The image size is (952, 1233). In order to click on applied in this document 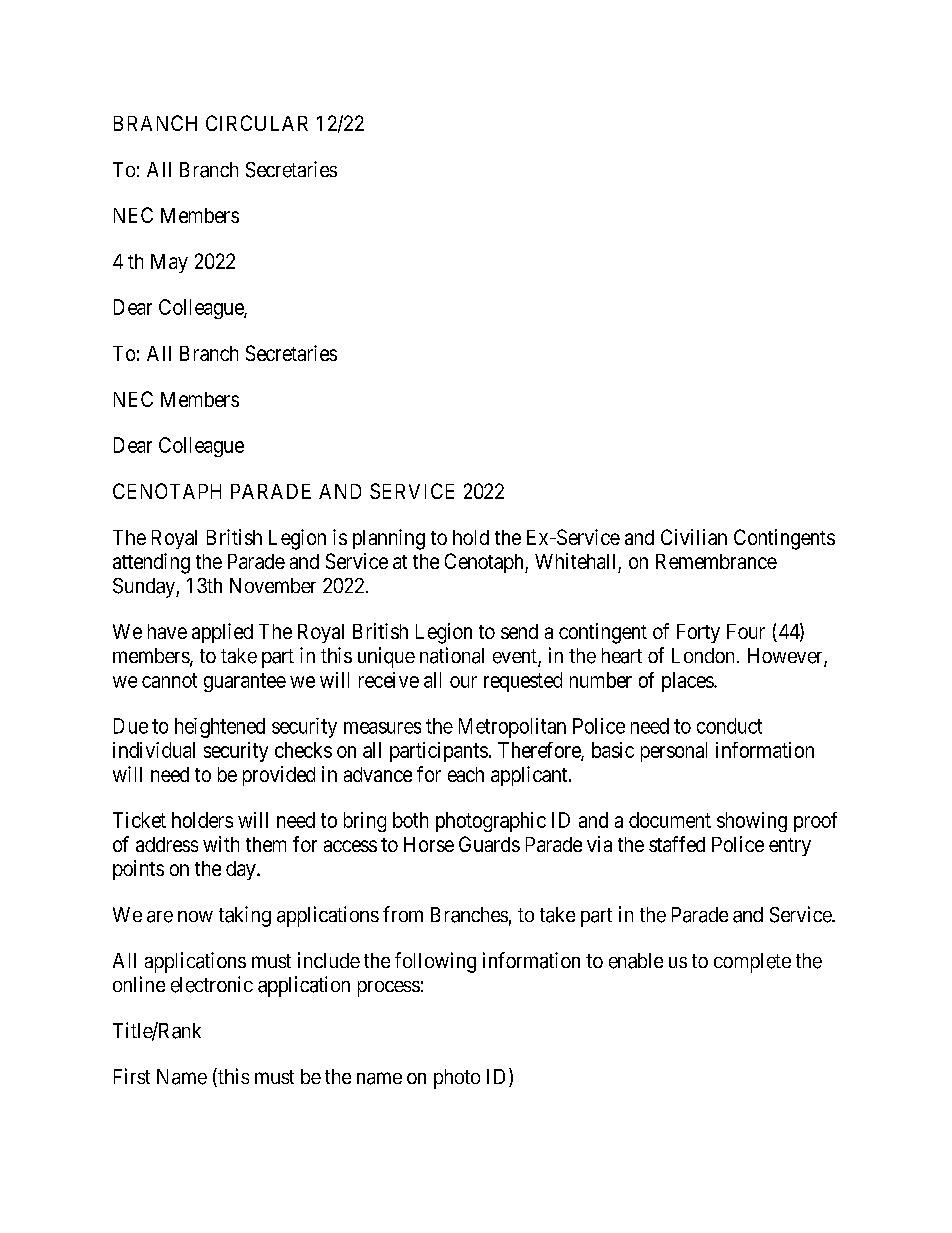, I will do `click(222, 633)`.
